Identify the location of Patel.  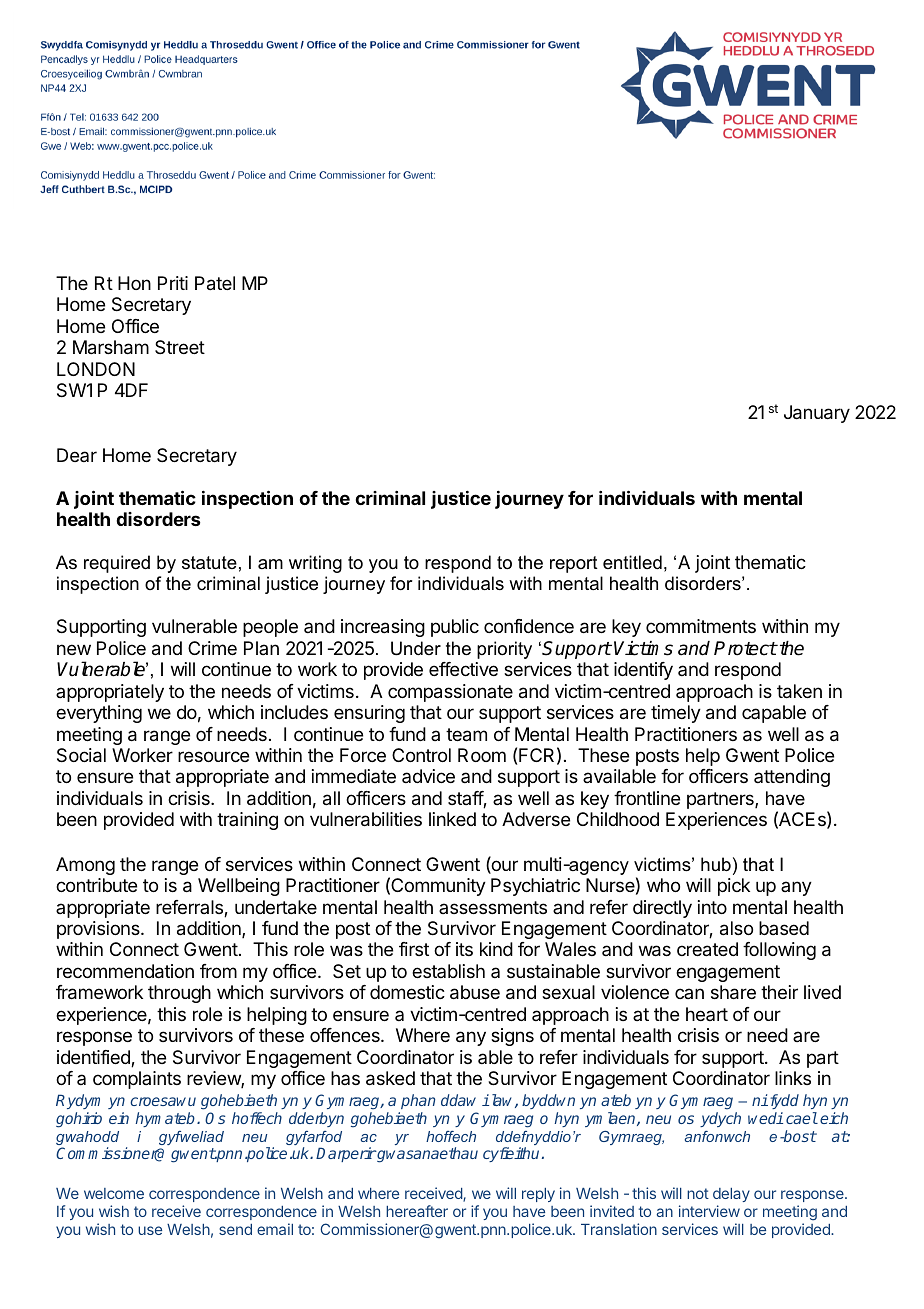
(215, 283).
